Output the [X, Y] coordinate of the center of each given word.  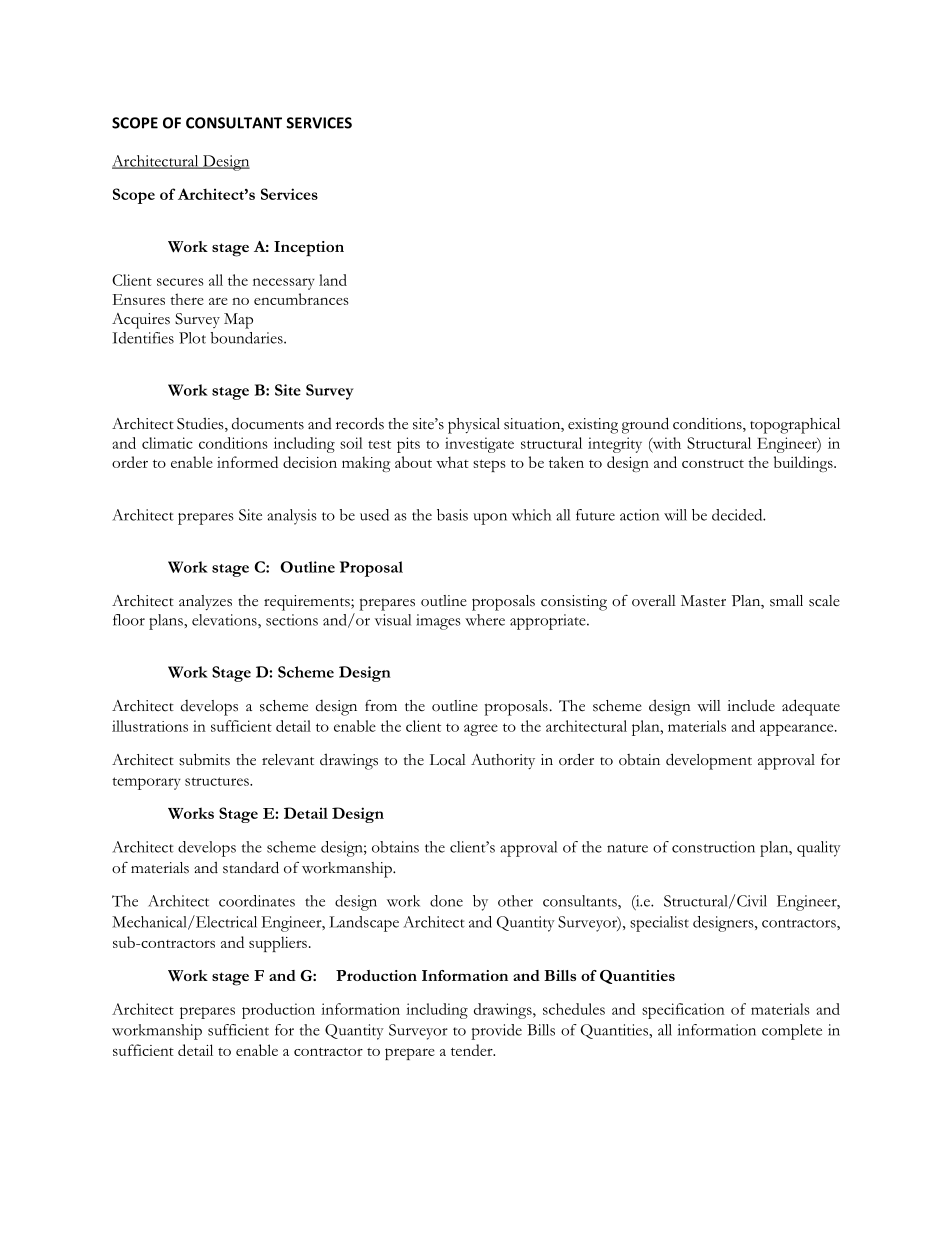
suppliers [278, 944]
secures [180, 282]
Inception [309, 248]
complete [792, 1032]
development [709, 761]
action [639, 515]
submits [204, 759]
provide [496, 1032]
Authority [503, 761]
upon [490, 519]
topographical [795, 426]
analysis [292, 517]
